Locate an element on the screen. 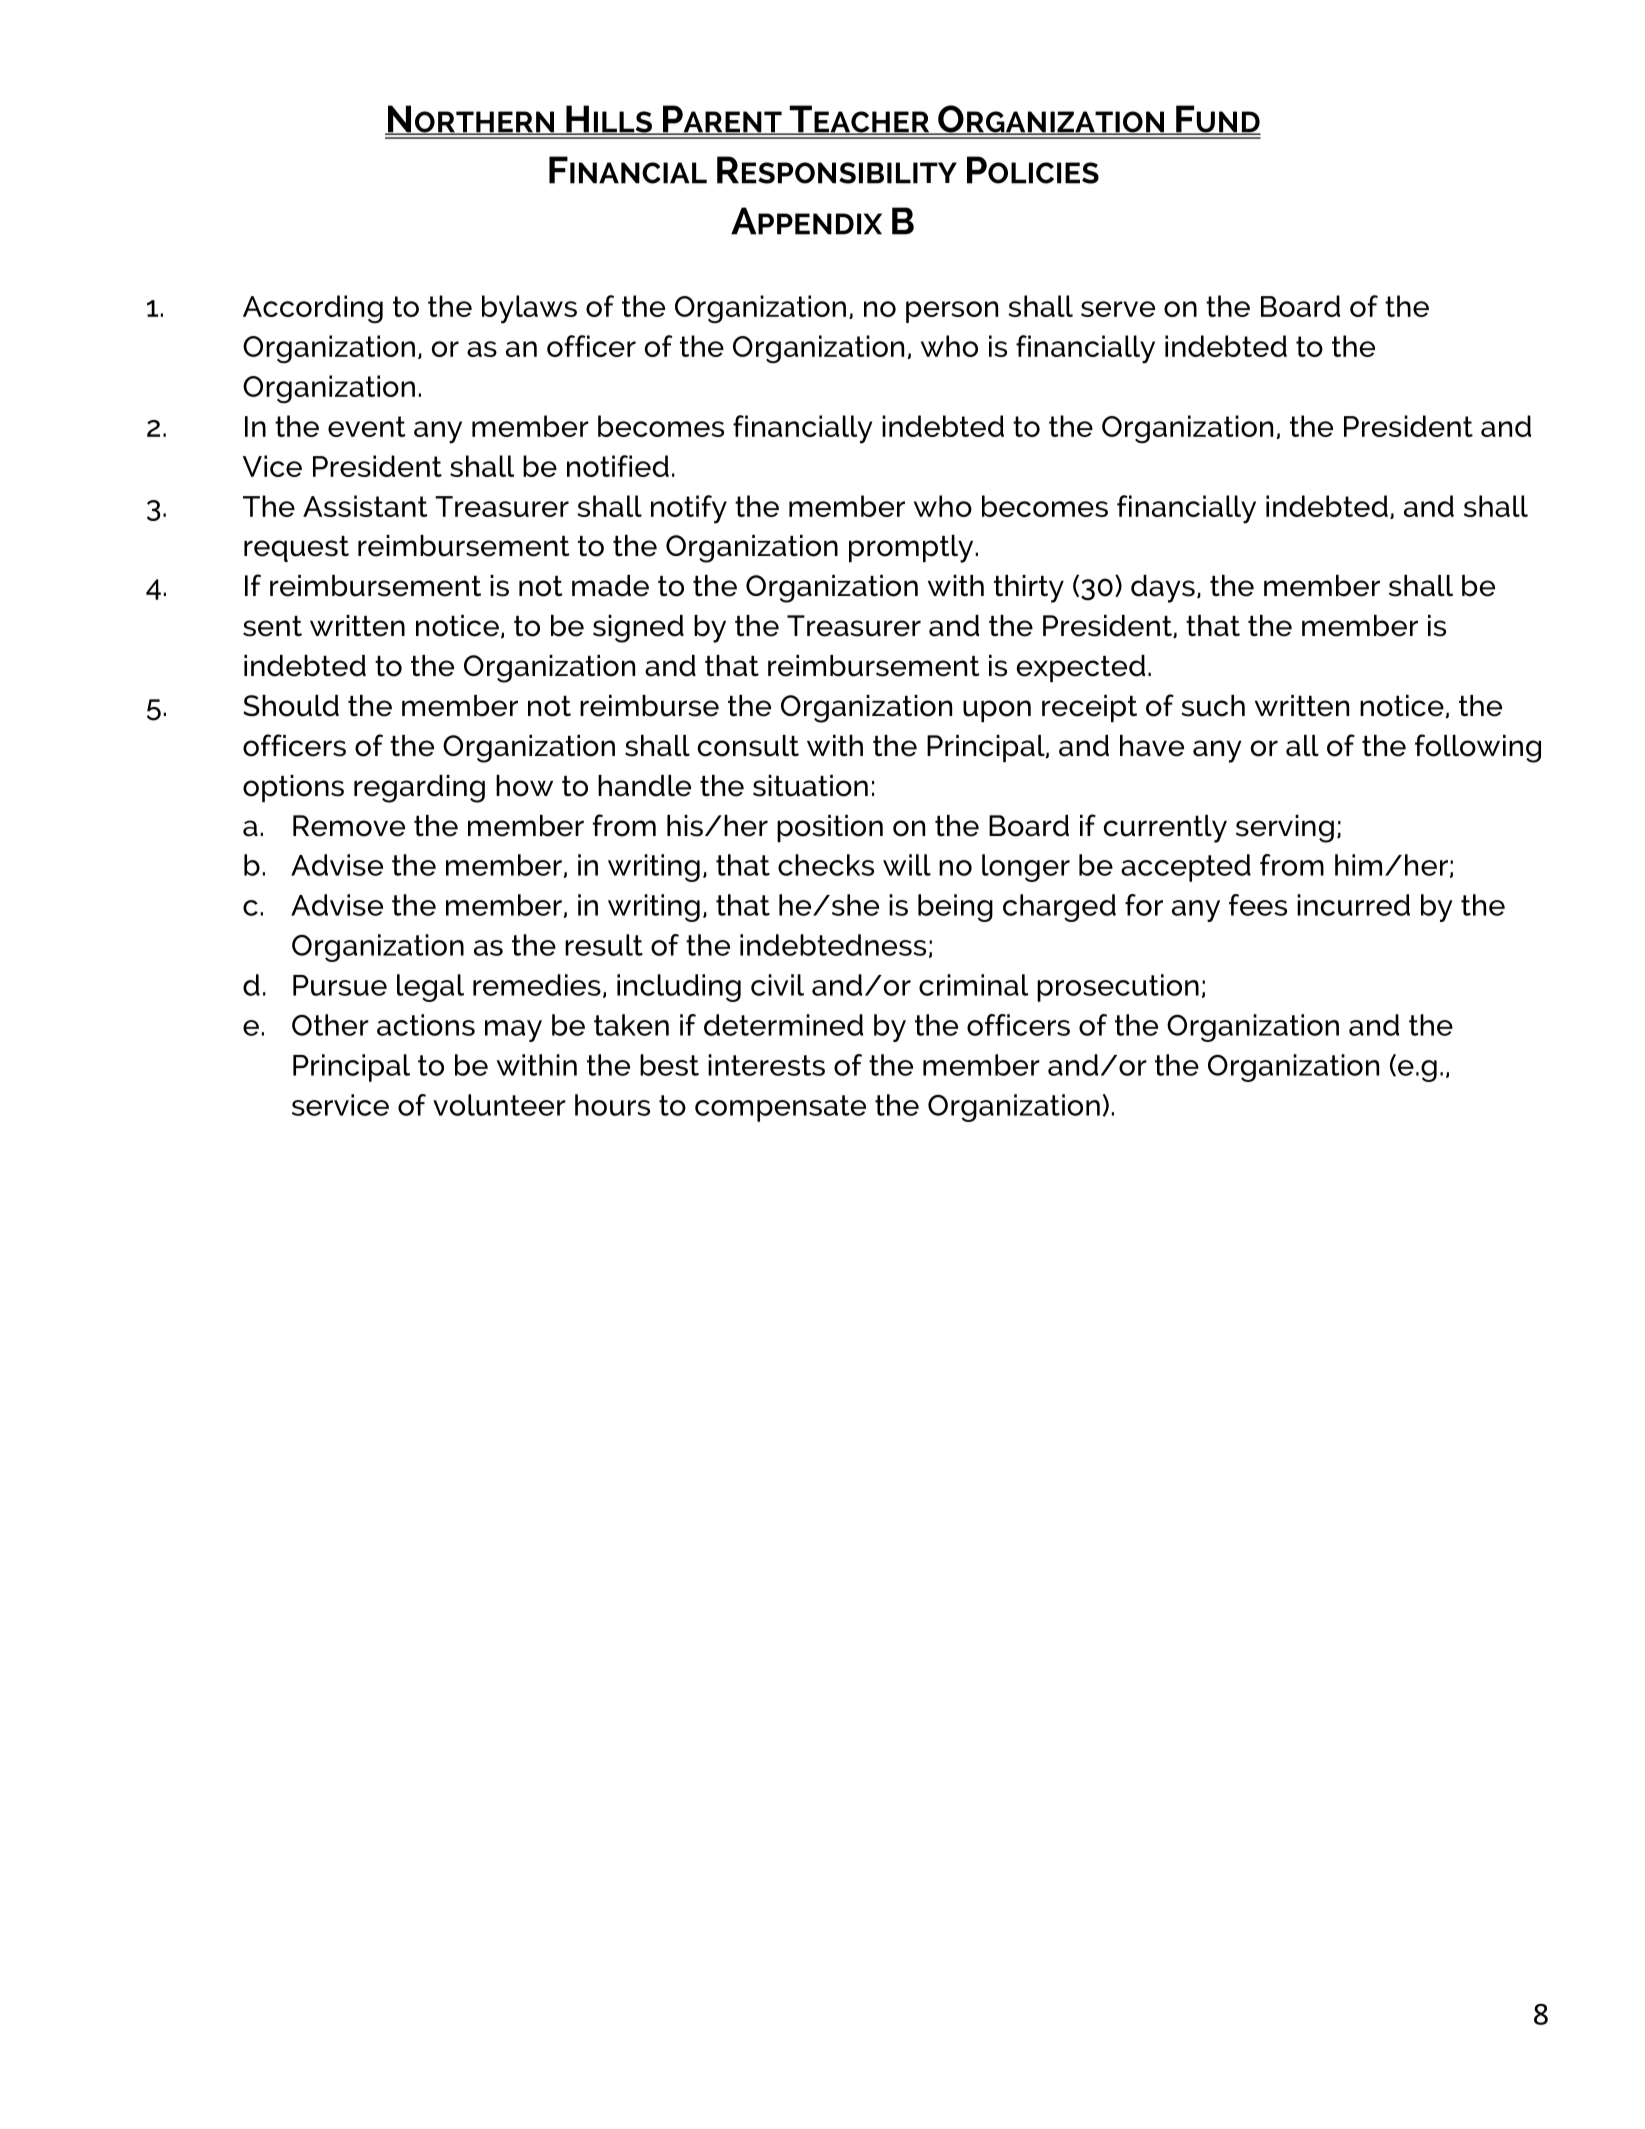 Image resolution: width=1645 pixels, height=2129 pixels. volunteer is located at coordinates (499, 1105).
